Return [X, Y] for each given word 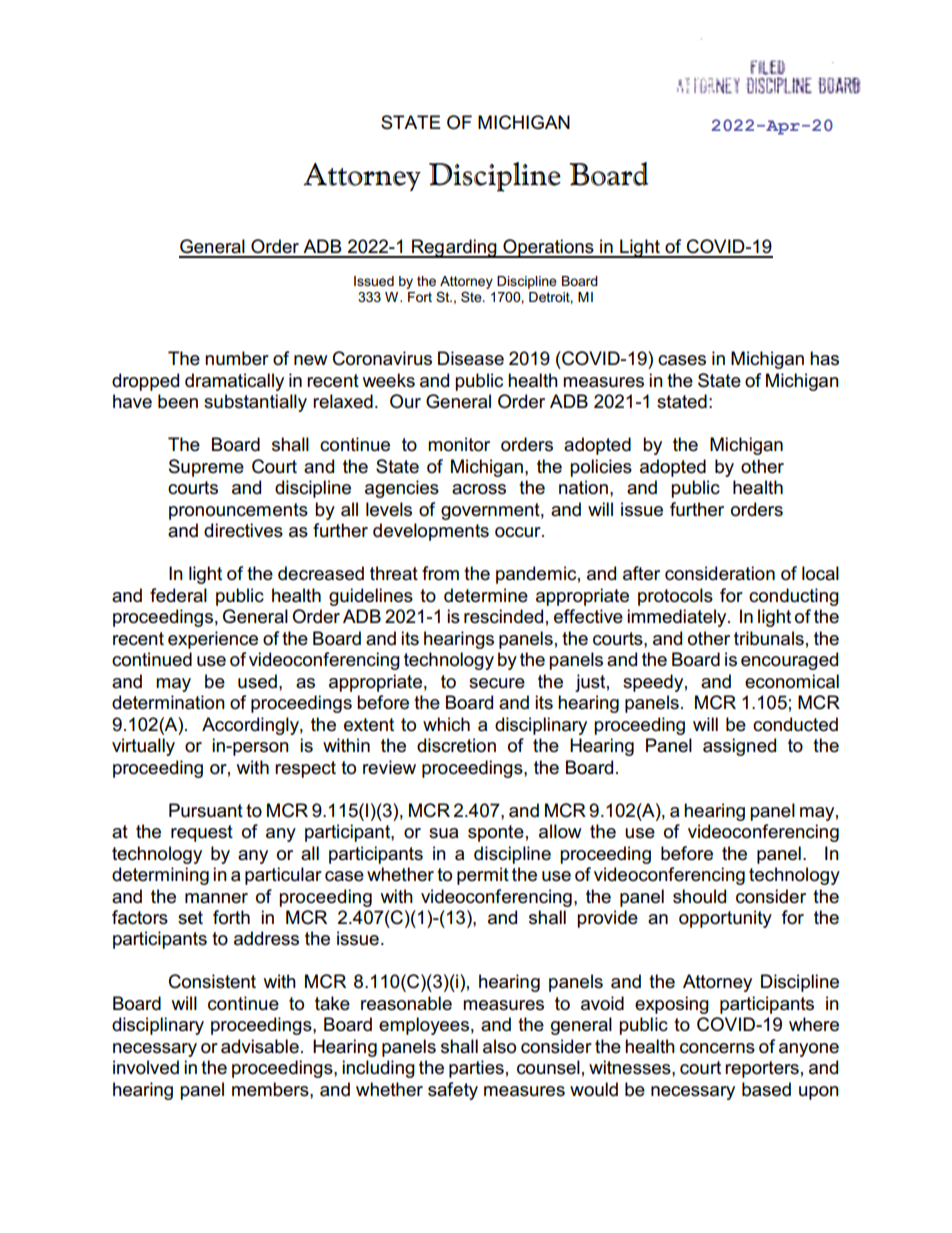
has [824, 358]
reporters [762, 1069]
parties [476, 1069]
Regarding [454, 248]
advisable [260, 1046]
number [237, 358]
